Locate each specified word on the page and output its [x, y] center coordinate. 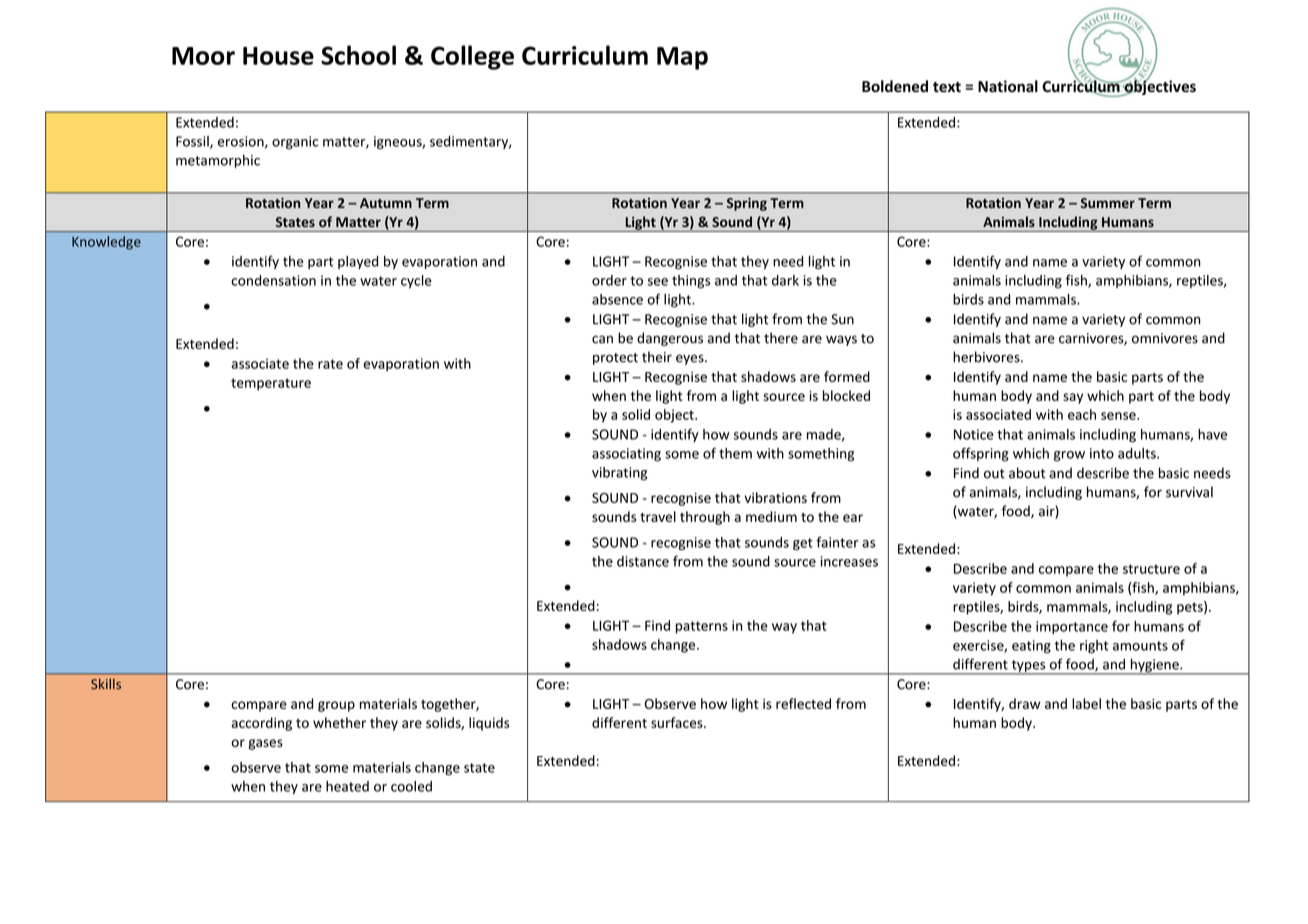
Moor [203, 56]
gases [265, 744]
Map [682, 58]
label [1086, 703]
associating [626, 455]
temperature [271, 384]
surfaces [678, 722]
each [1082, 414]
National [1008, 86]
